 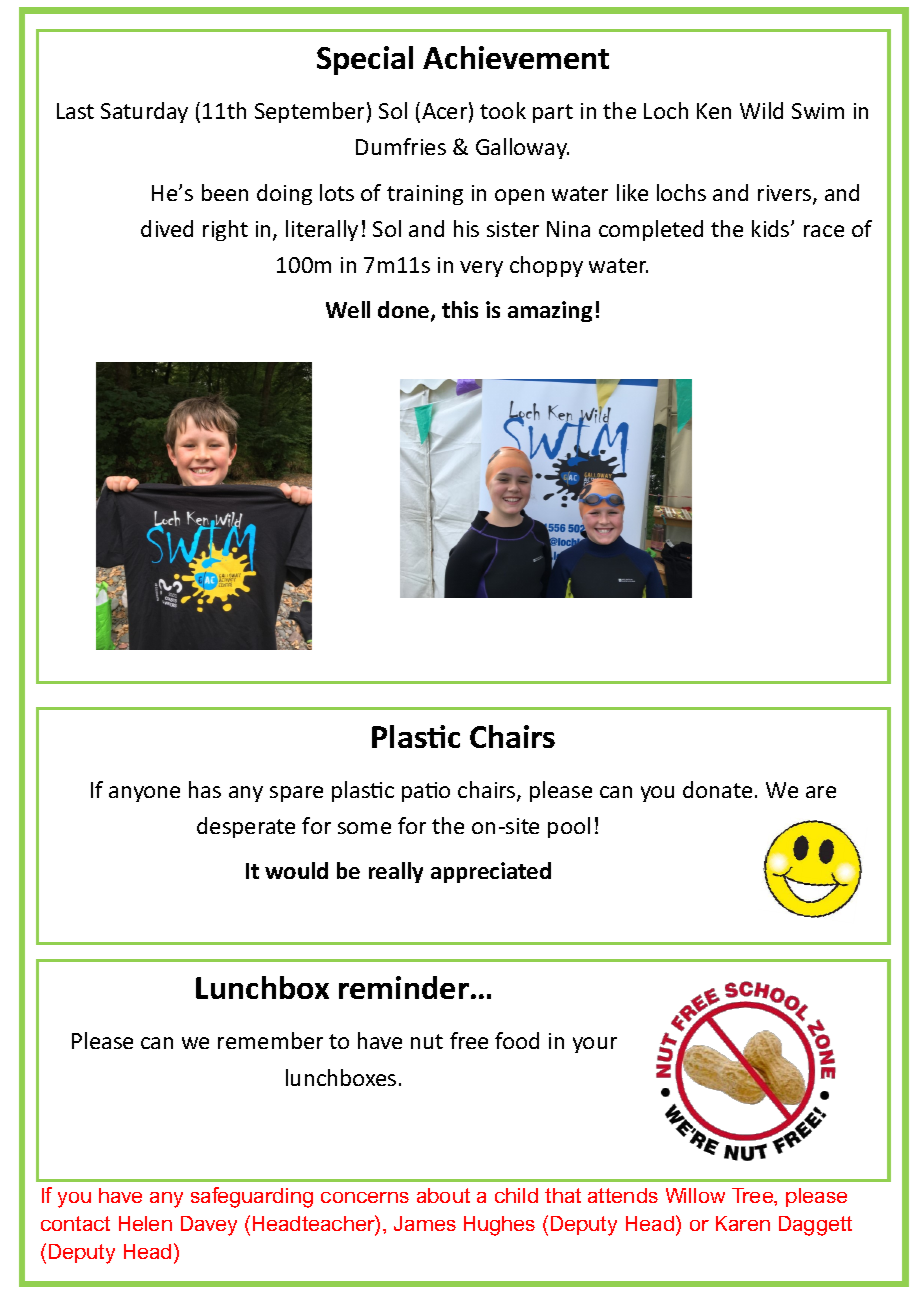 I want to click on Ken, so click(x=714, y=111).
